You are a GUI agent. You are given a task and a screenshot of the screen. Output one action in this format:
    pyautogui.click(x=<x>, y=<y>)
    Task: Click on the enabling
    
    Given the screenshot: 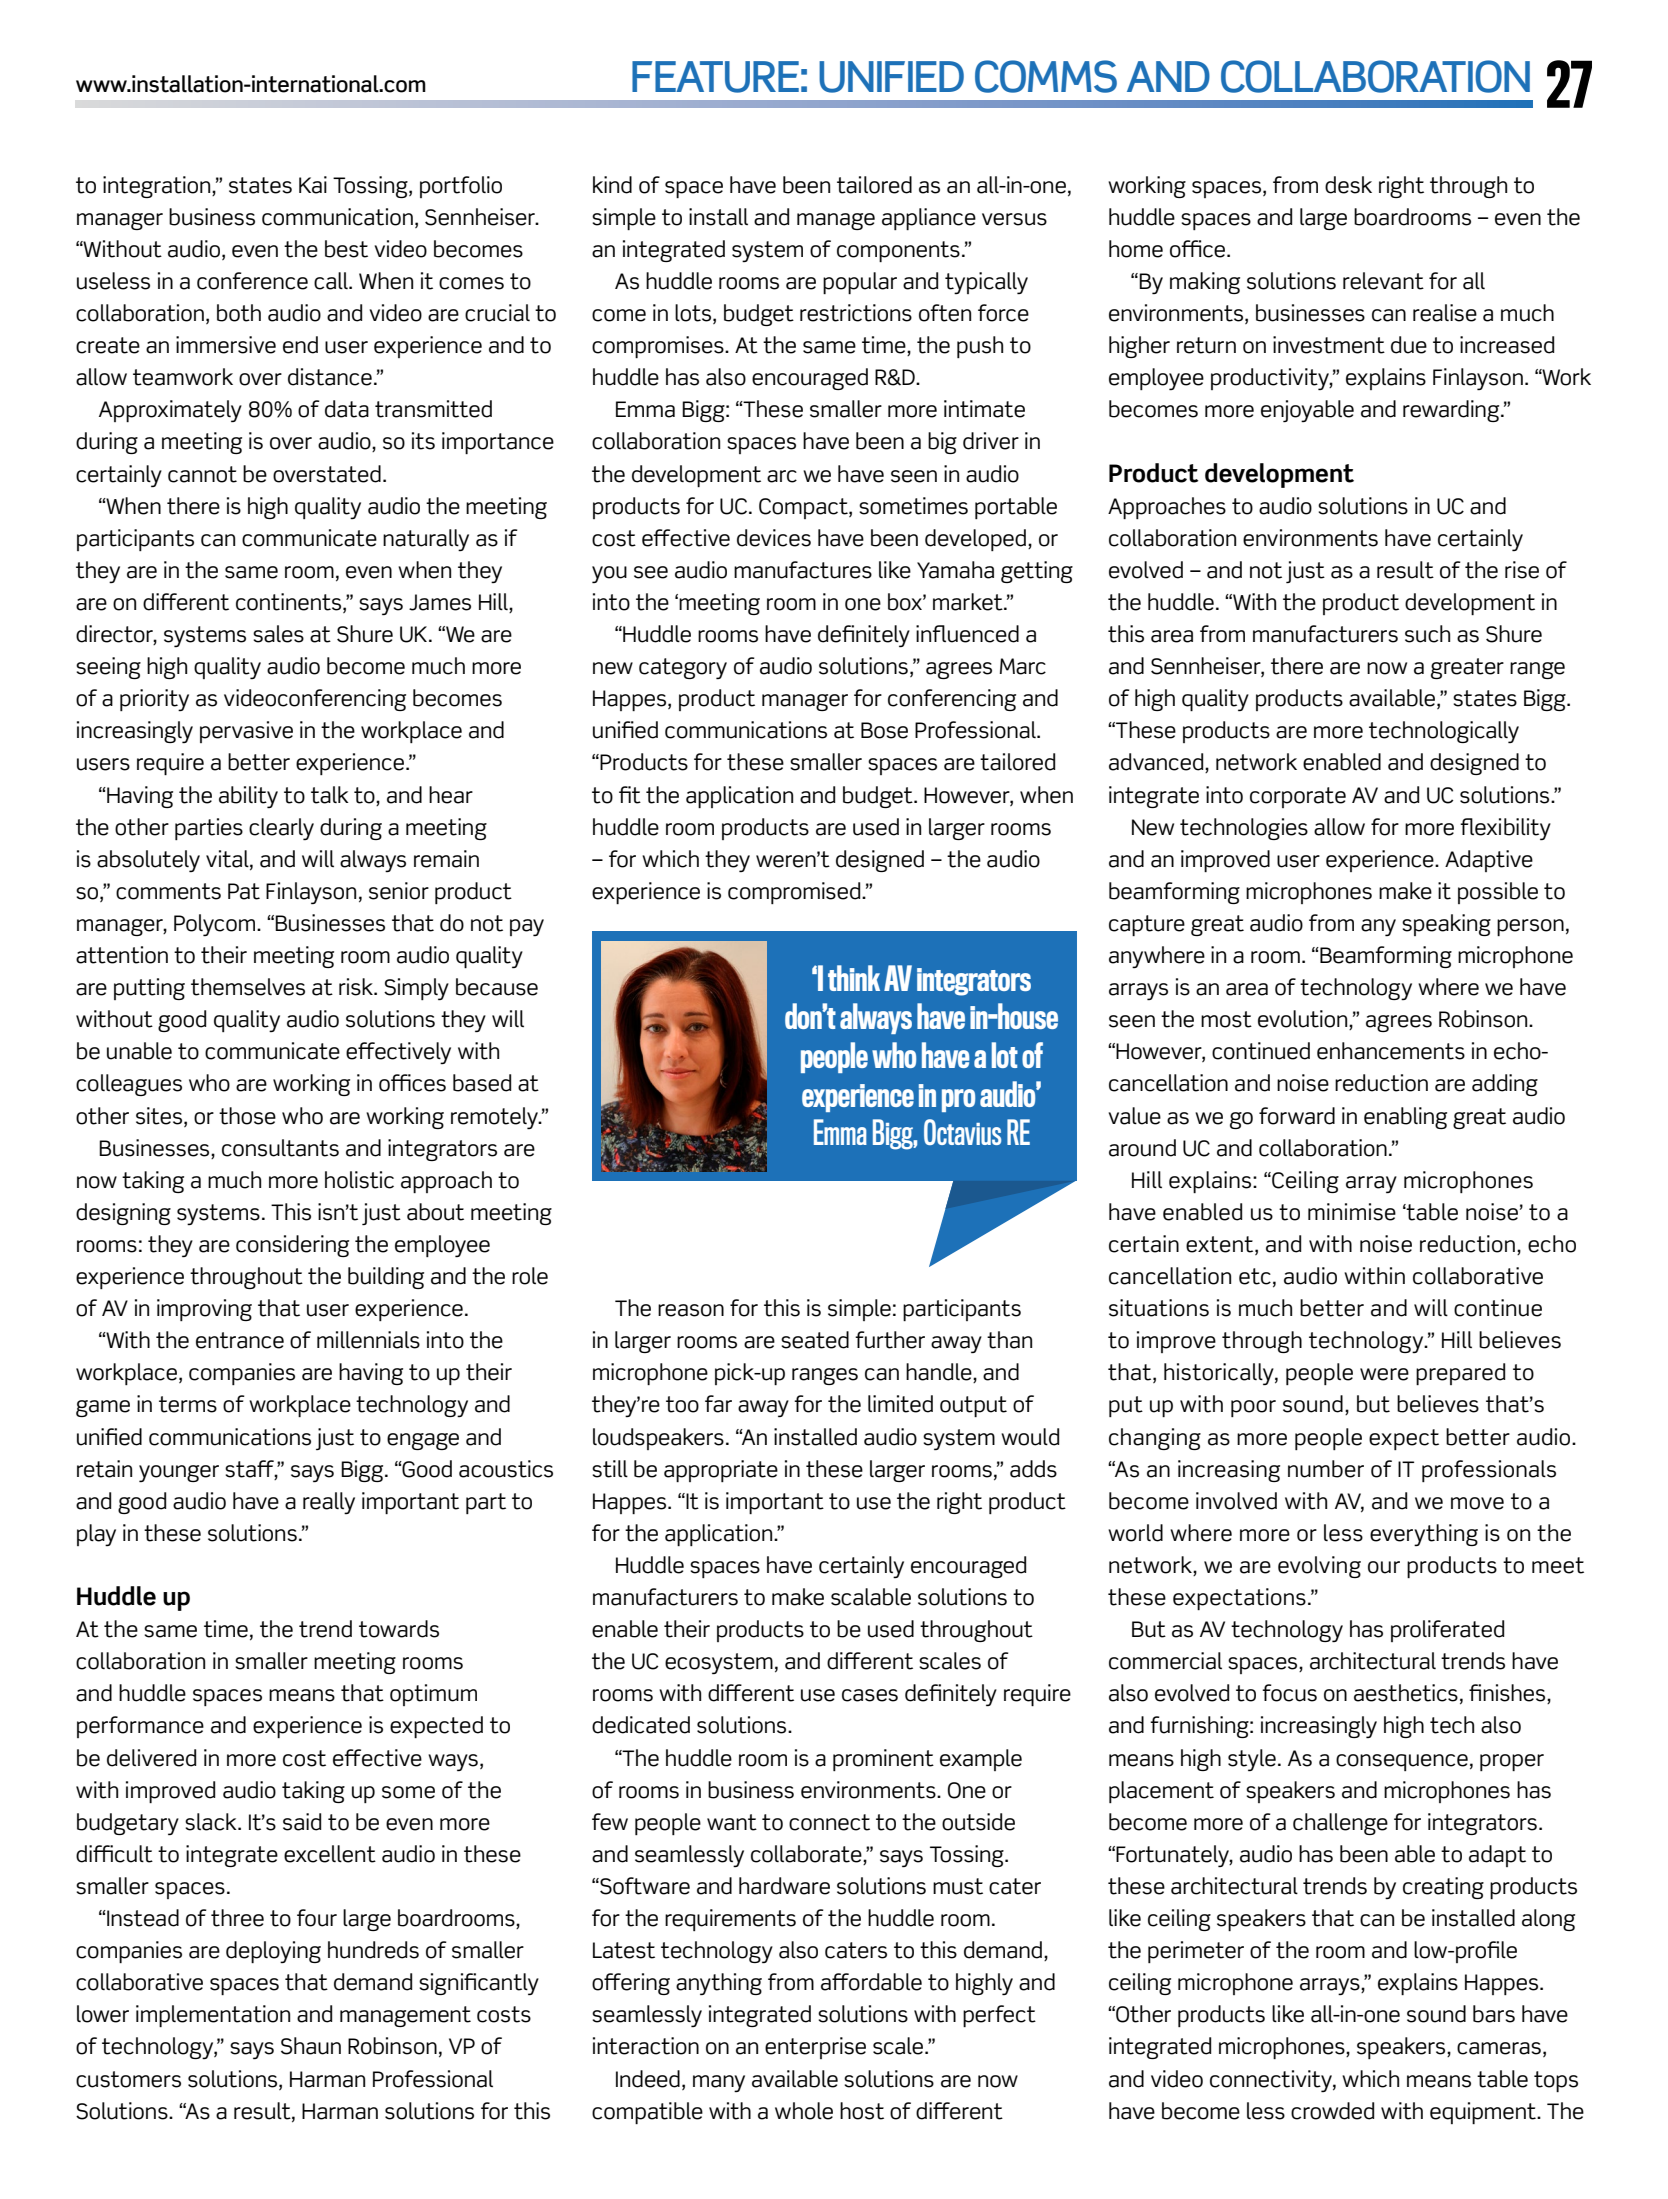 What is the action you would take?
    pyautogui.click(x=1405, y=1118)
